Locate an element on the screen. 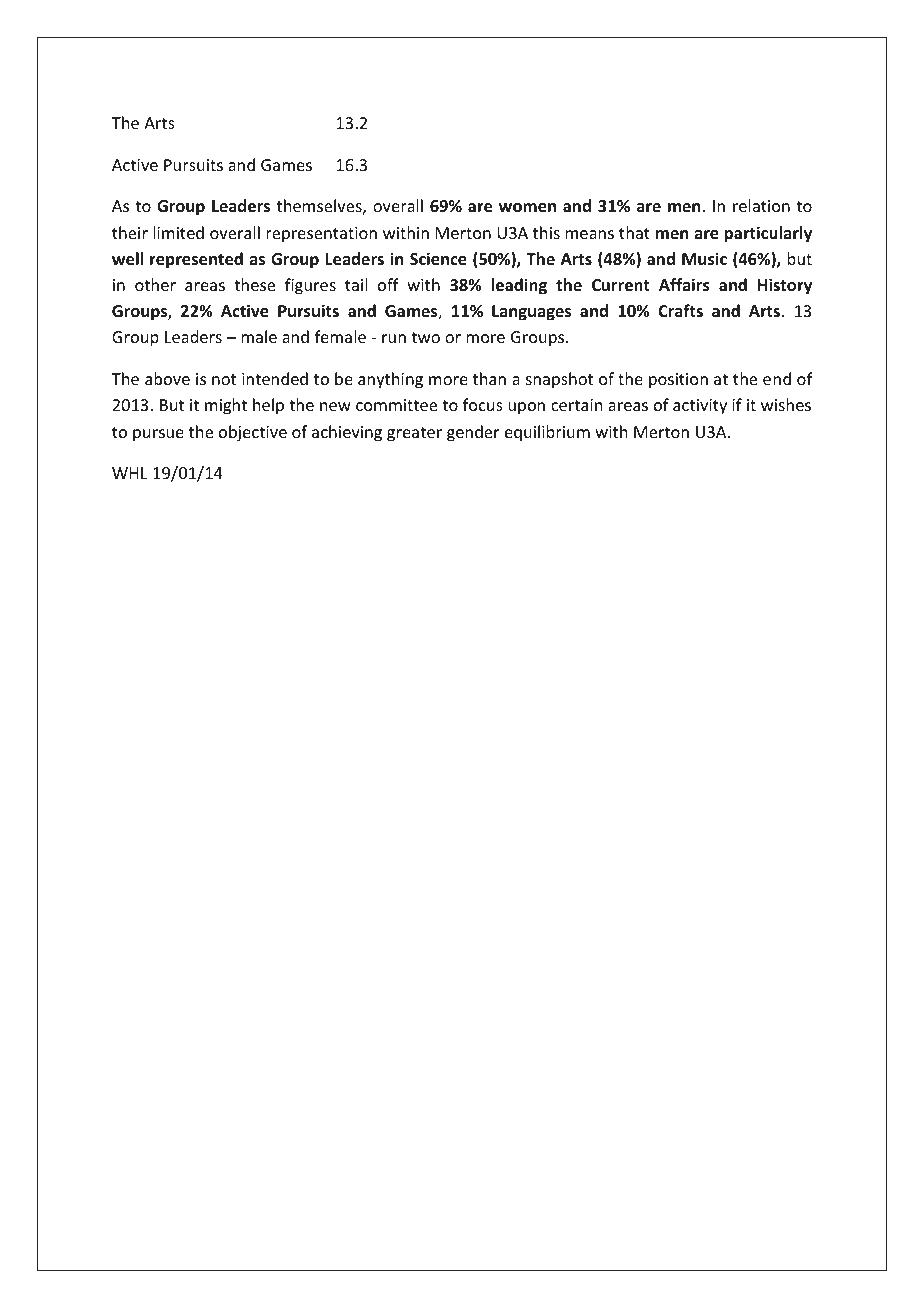 The width and height of the screenshot is (924, 1308). run is located at coordinates (394, 338).
